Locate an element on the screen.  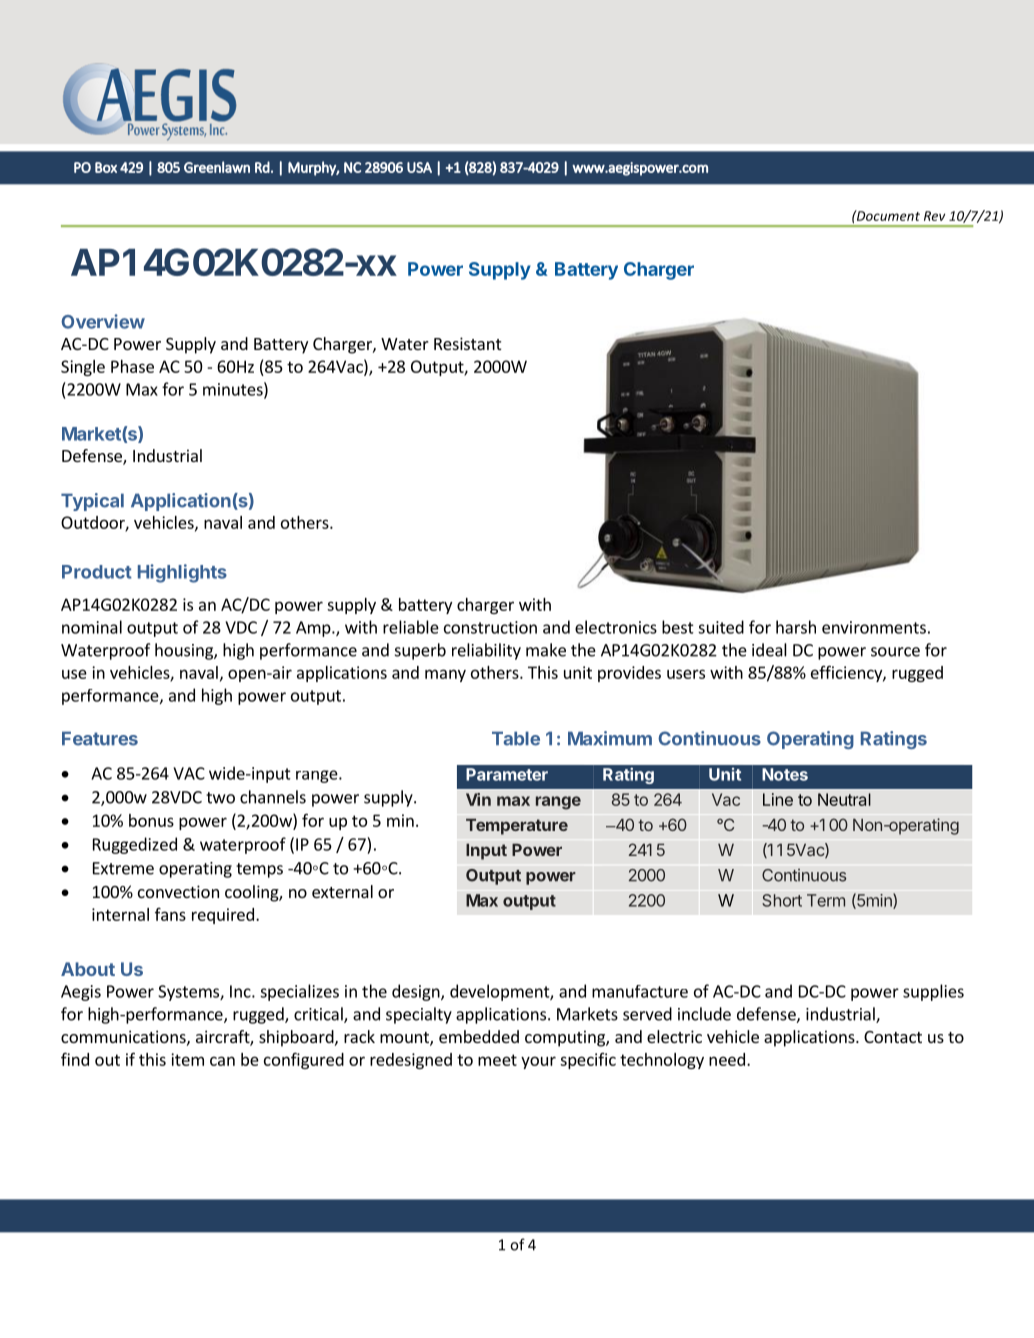
Box is located at coordinates (106, 167).
